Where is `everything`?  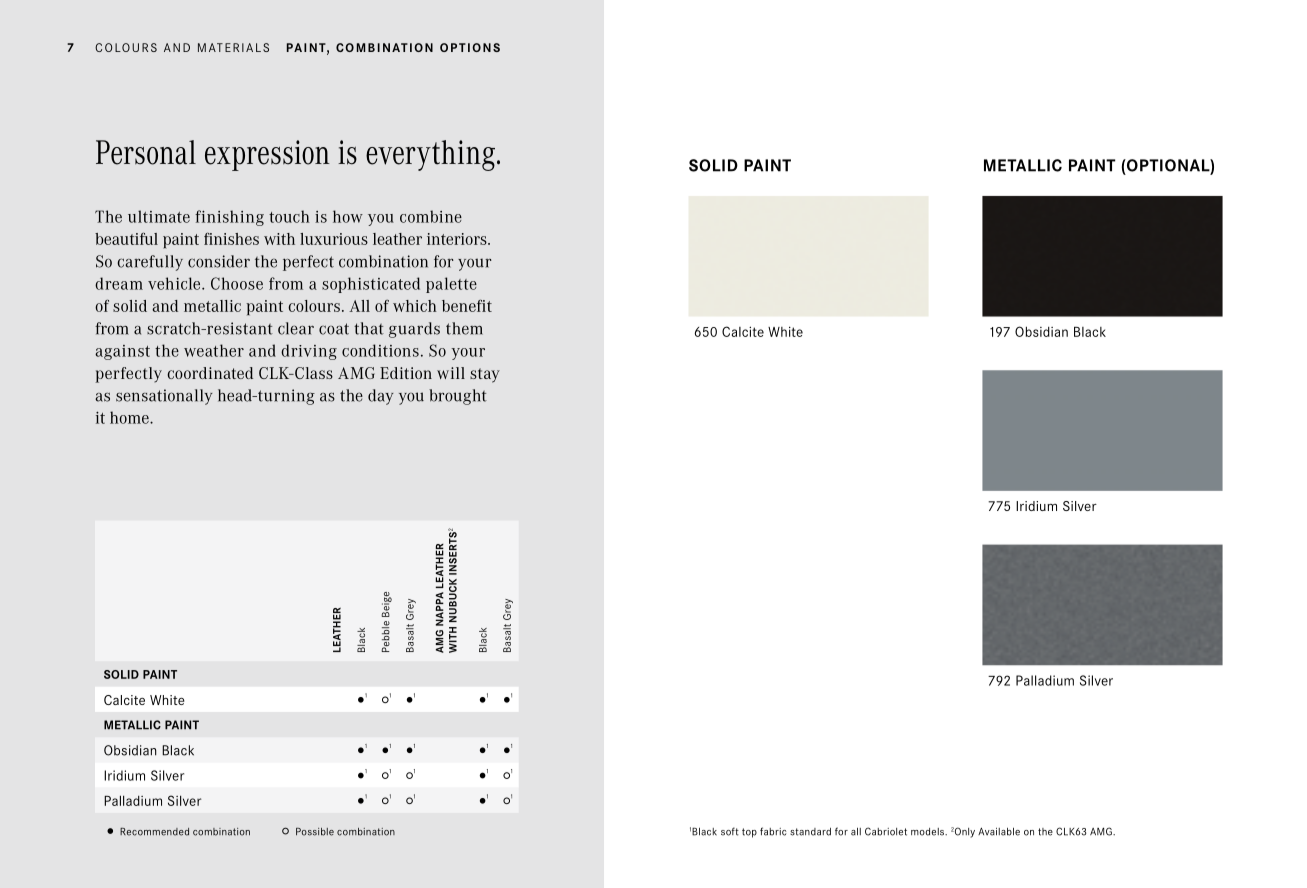
everything is located at coordinates (430, 155).
